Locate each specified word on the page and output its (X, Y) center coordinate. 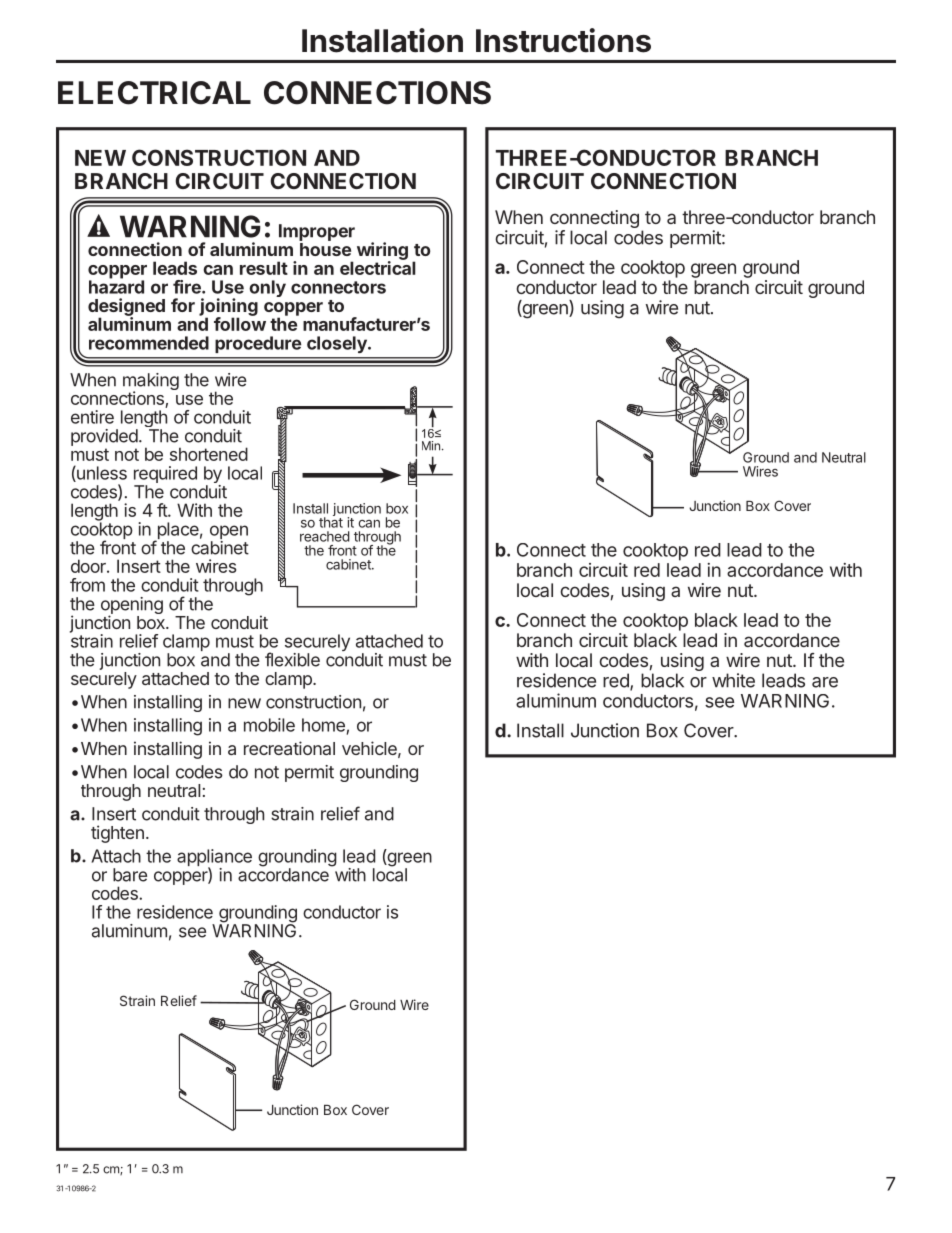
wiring (382, 252)
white (733, 680)
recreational (289, 748)
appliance (214, 859)
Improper (317, 234)
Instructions (563, 40)
